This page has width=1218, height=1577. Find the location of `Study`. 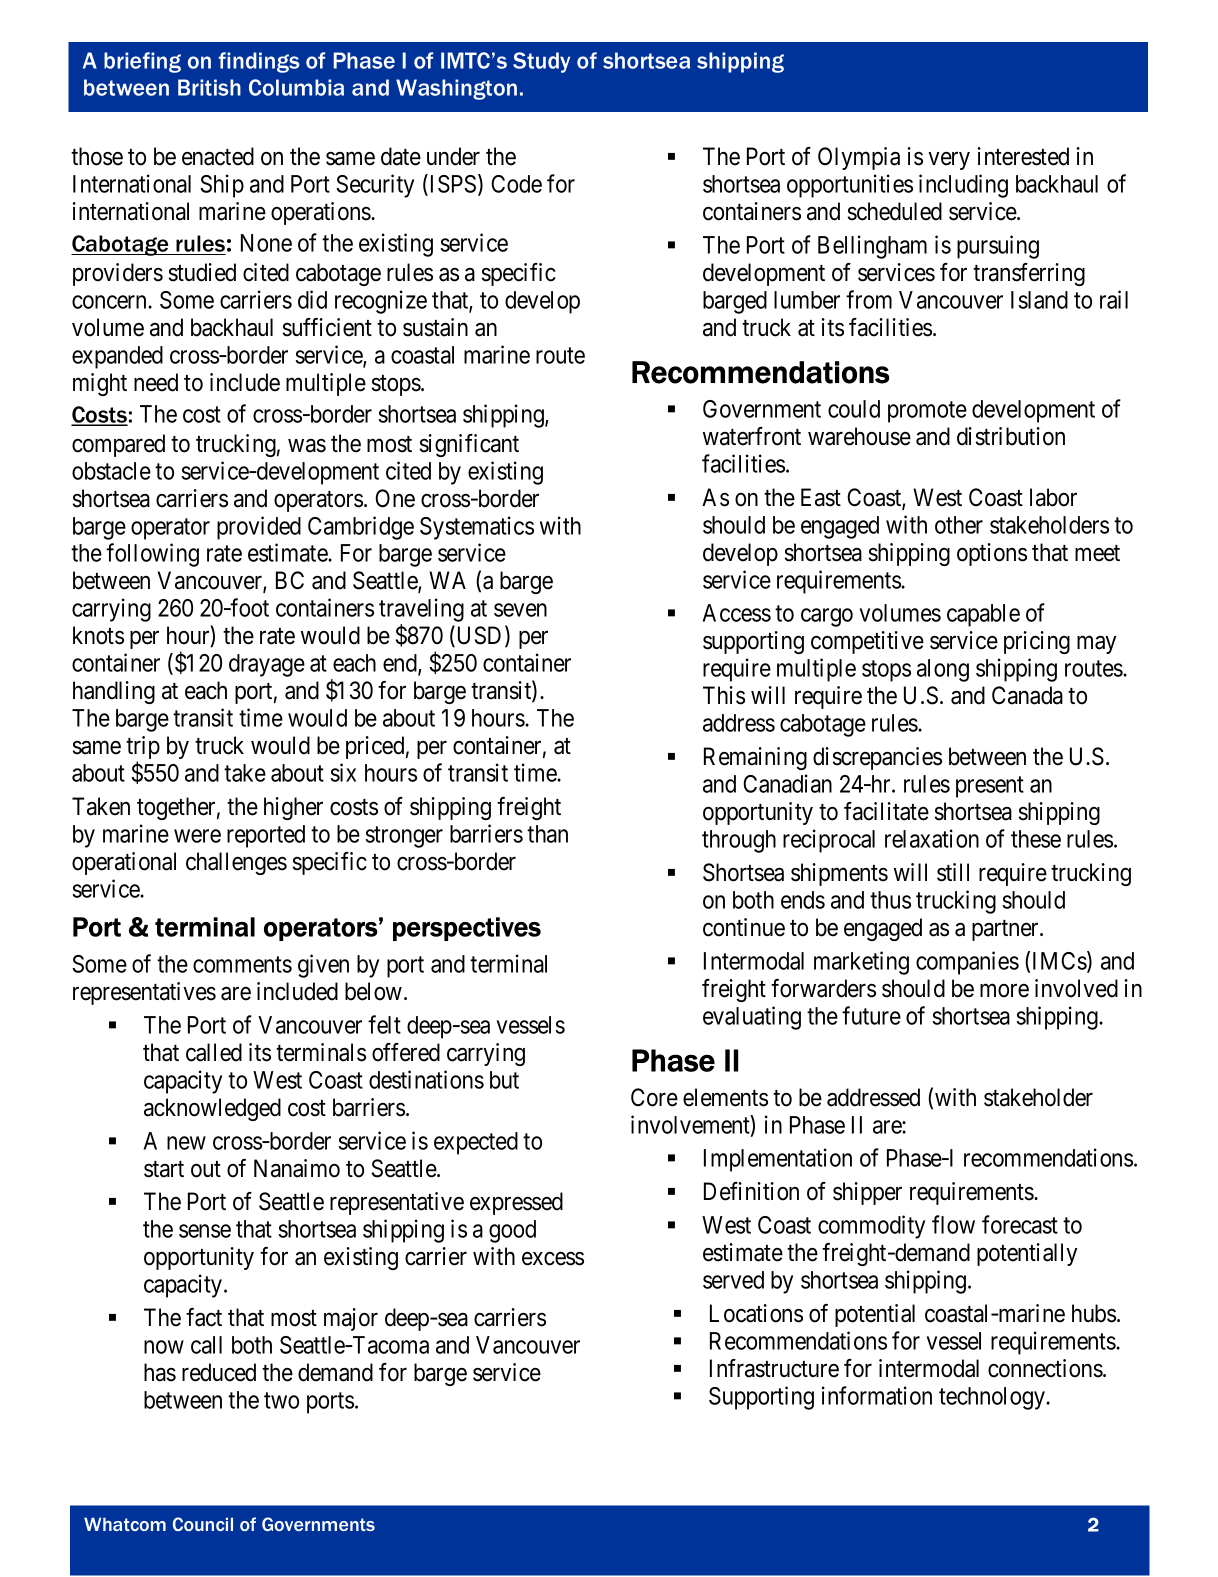

Study is located at coordinates (541, 62).
